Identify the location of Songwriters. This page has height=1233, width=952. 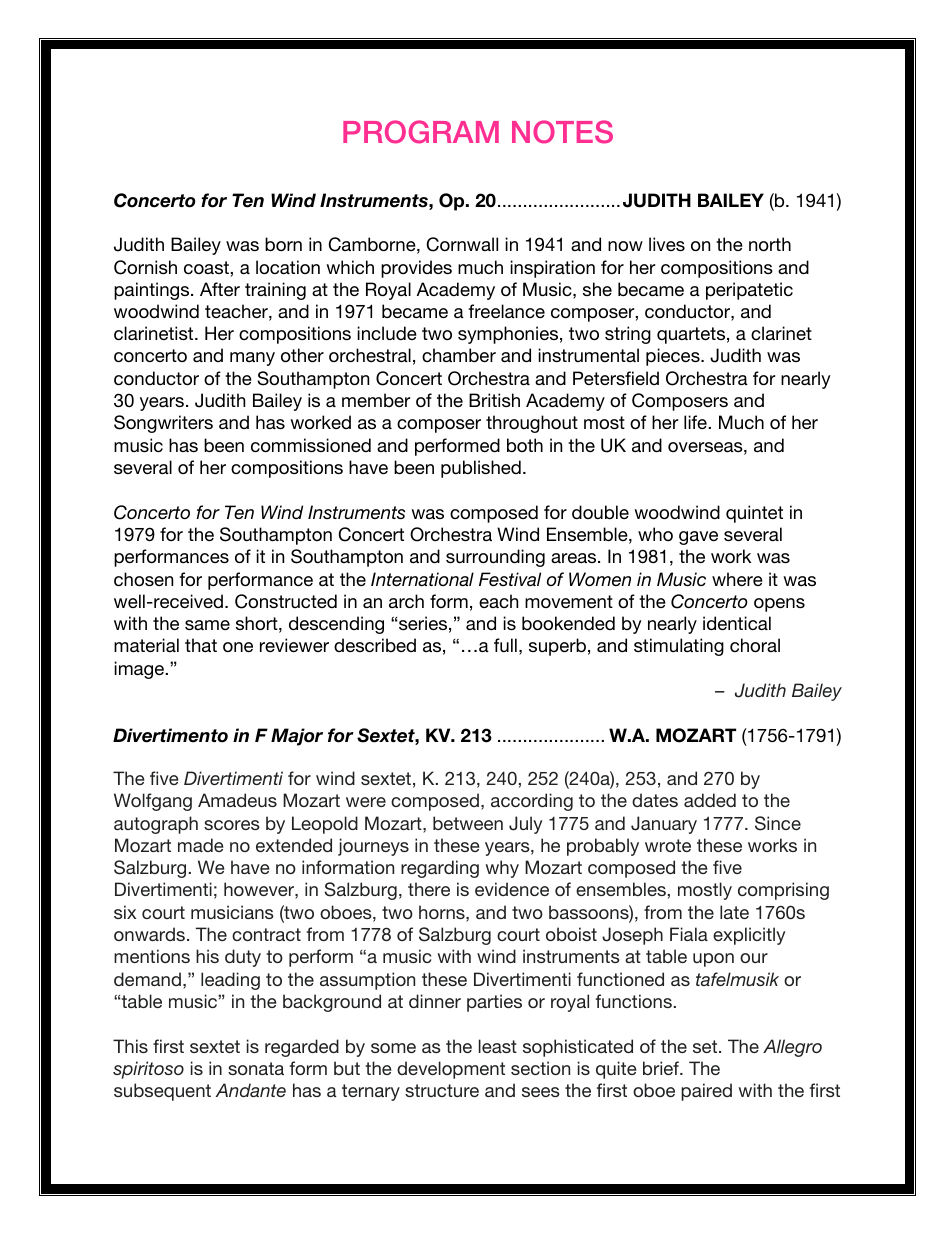
(163, 424).
